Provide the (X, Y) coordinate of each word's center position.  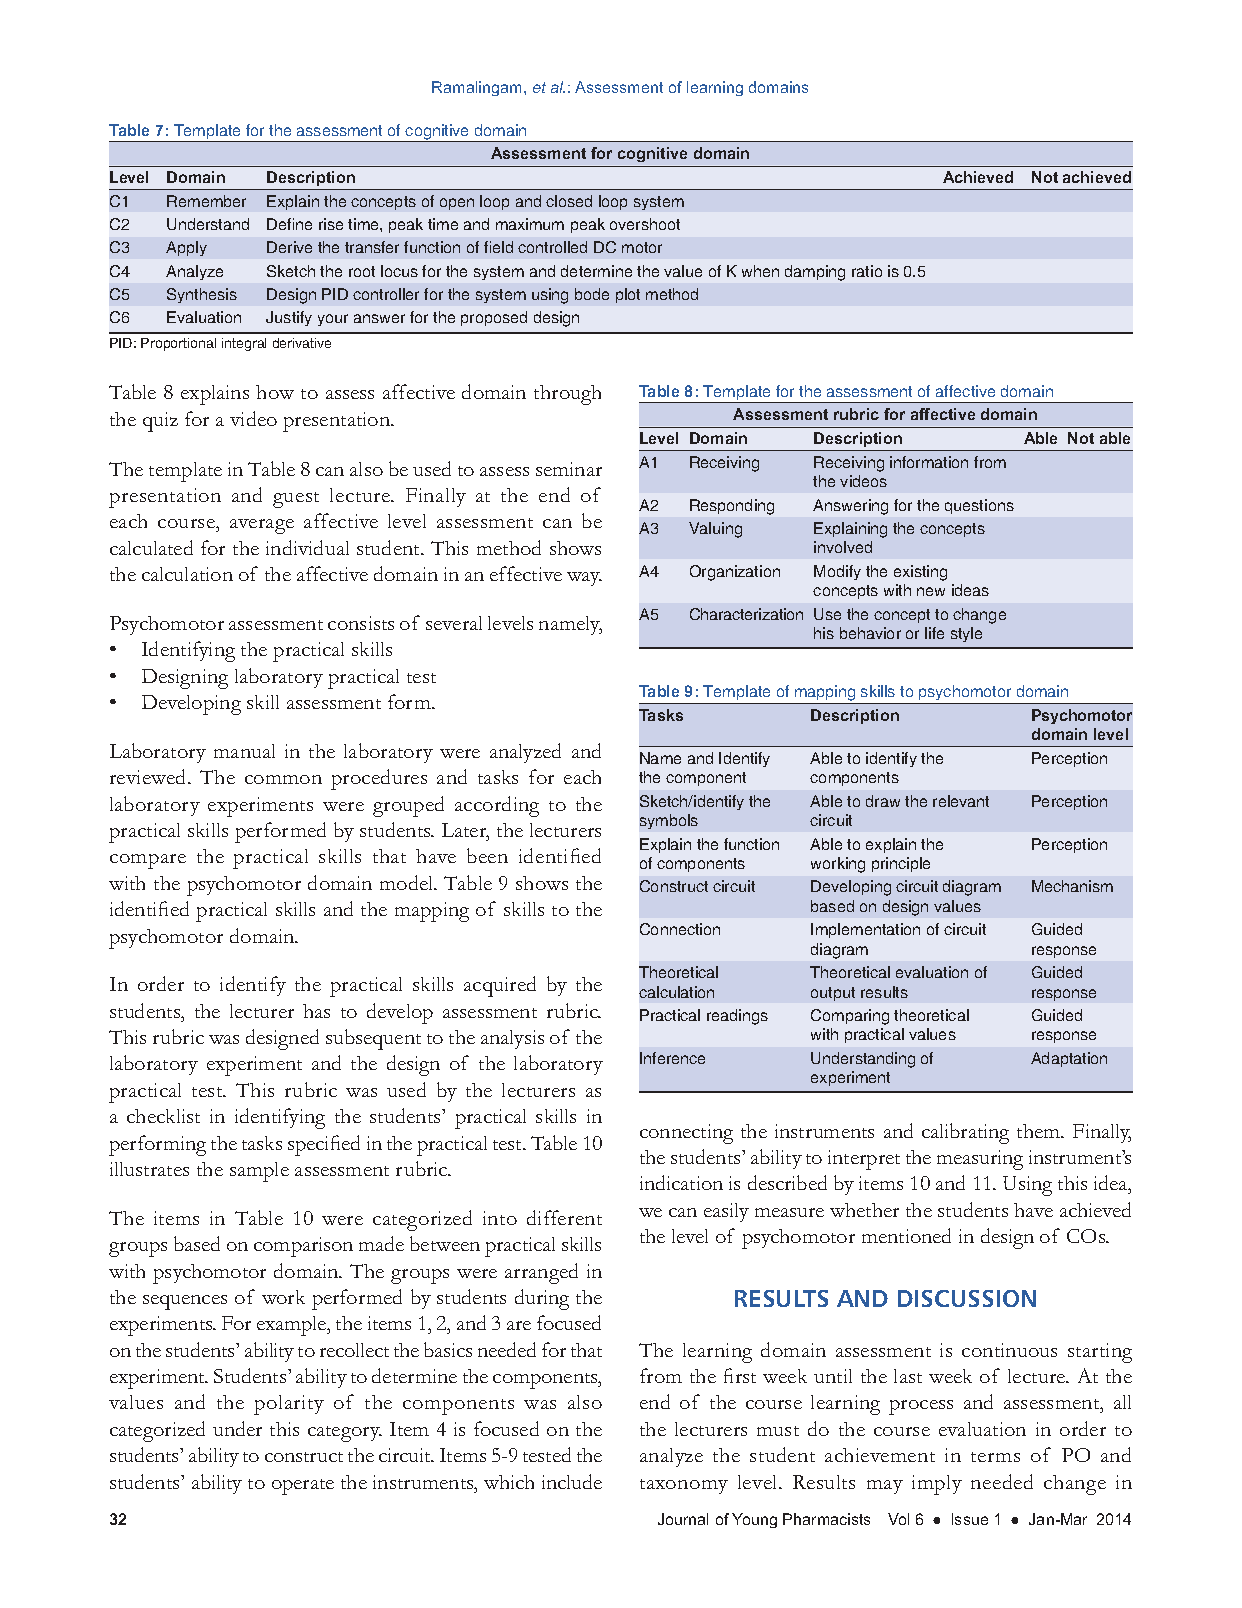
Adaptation (1069, 1059)
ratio (867, 271)
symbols (669, 821)
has (316, 1011)
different (564, 1217)
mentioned (906, 1235)
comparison (303, 1247)
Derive (289, 247)
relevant (961, 801)
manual (244, 751)
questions (979, 506)
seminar (569, 469)
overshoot (645, 224)
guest (296, 500)
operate (303, 1487)
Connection (680, 929)
